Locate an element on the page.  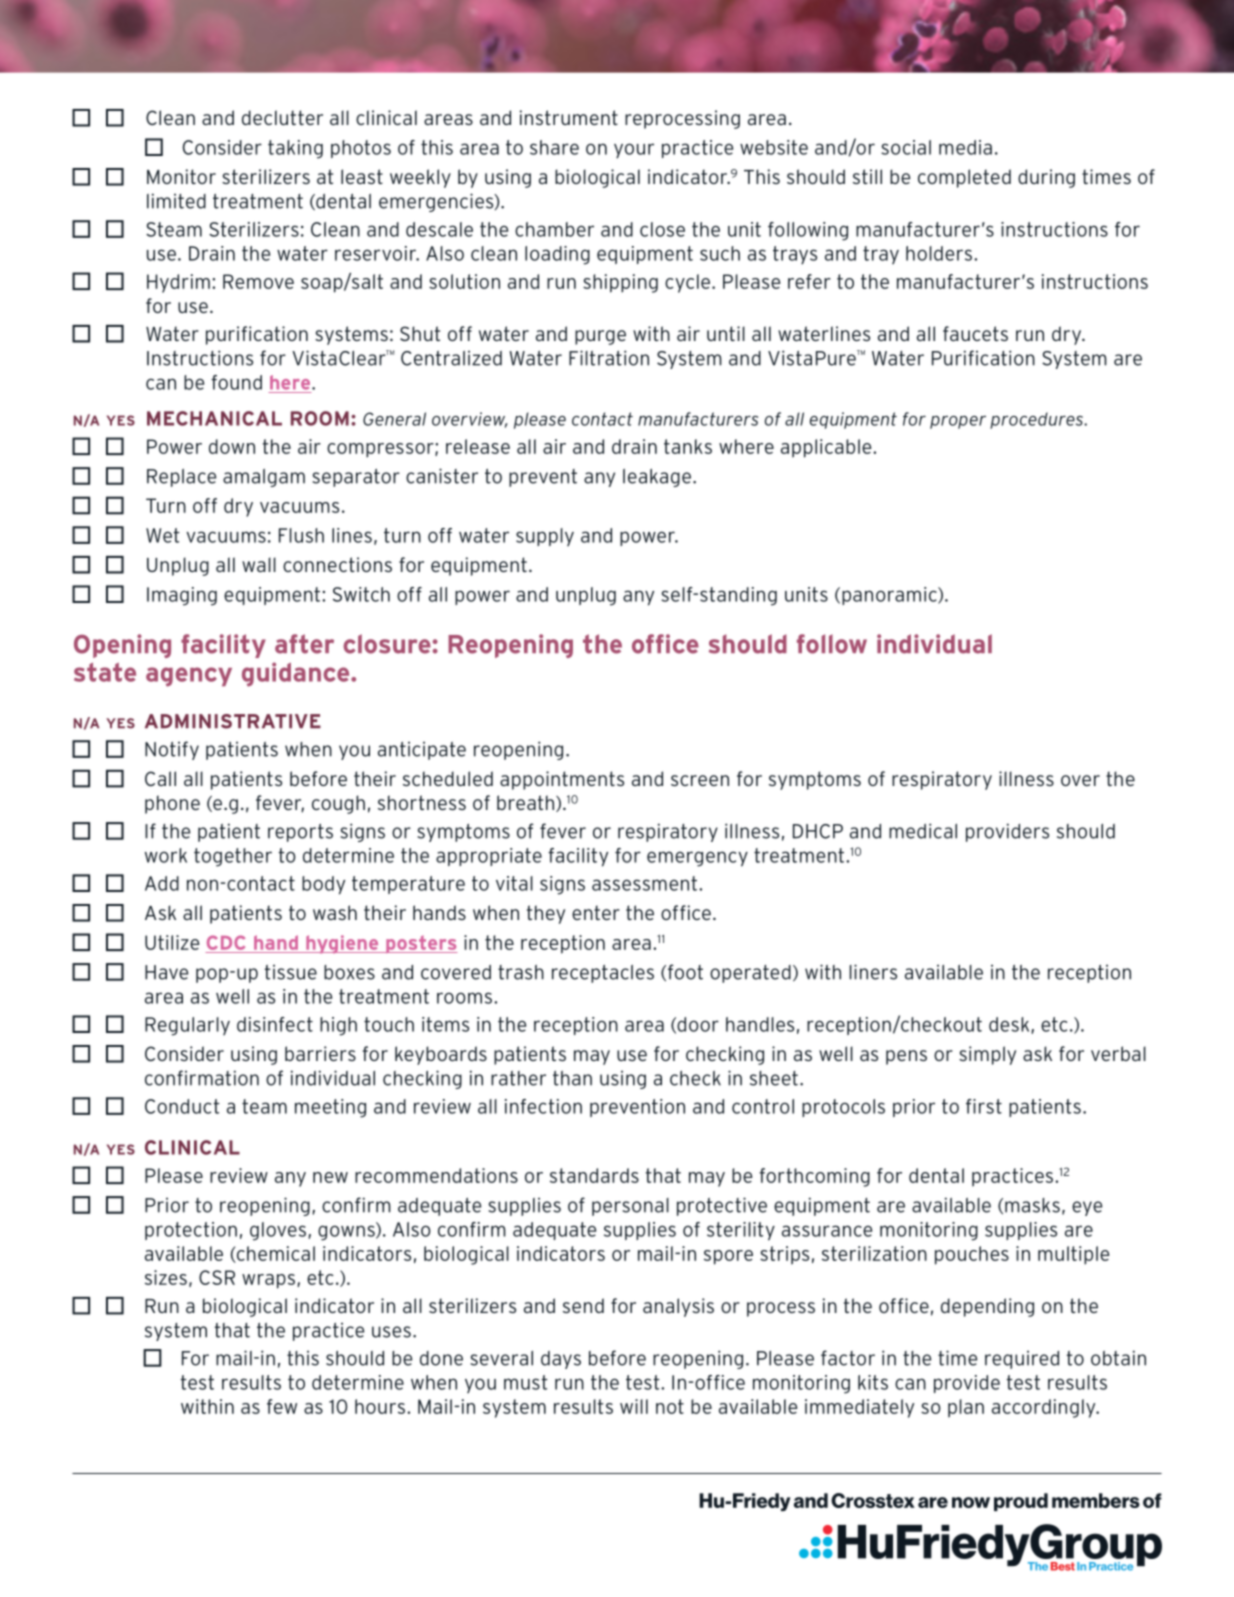
few is located at coordinates (282, 1406).
